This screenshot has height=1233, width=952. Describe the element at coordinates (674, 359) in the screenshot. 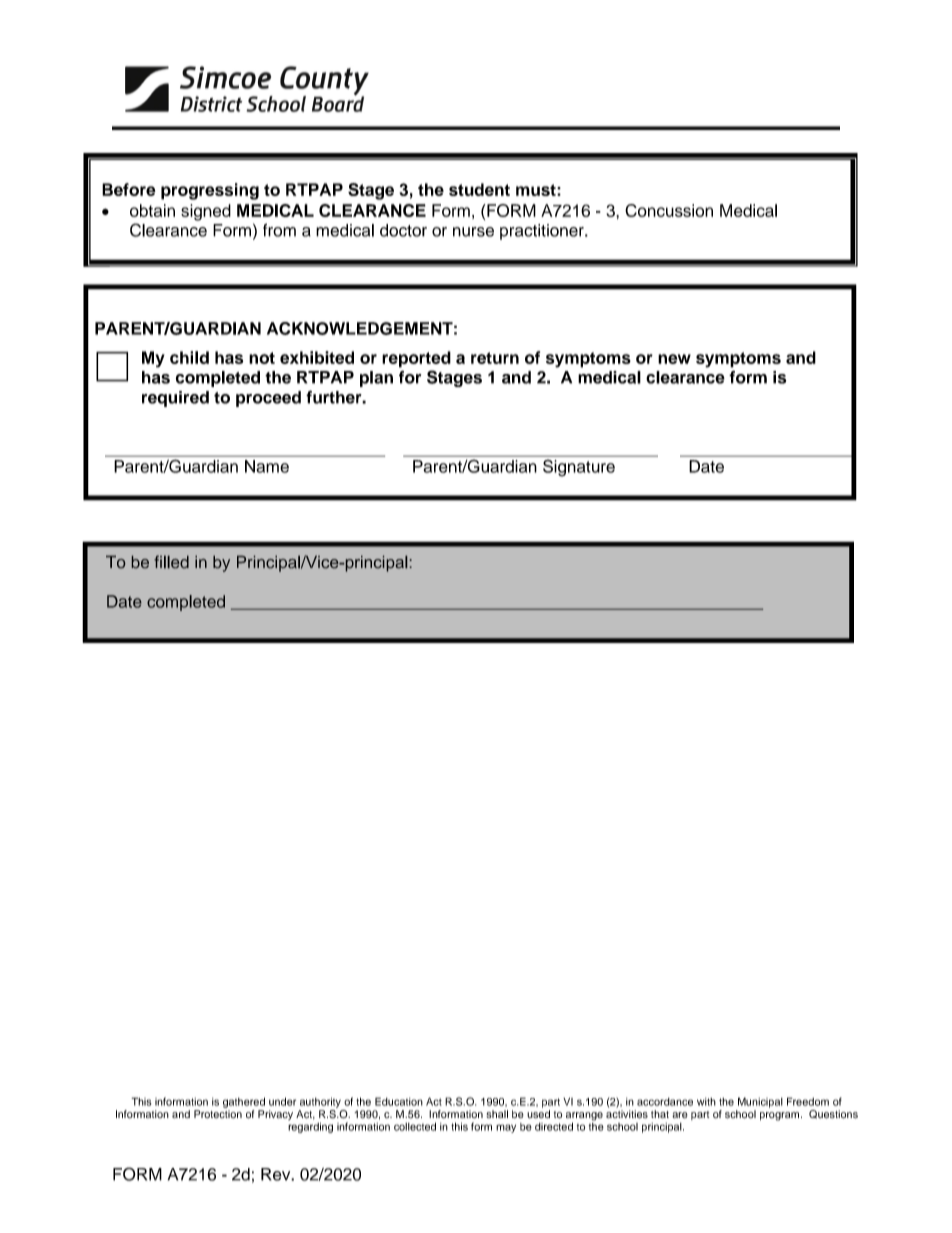

I see `new` at that location.
